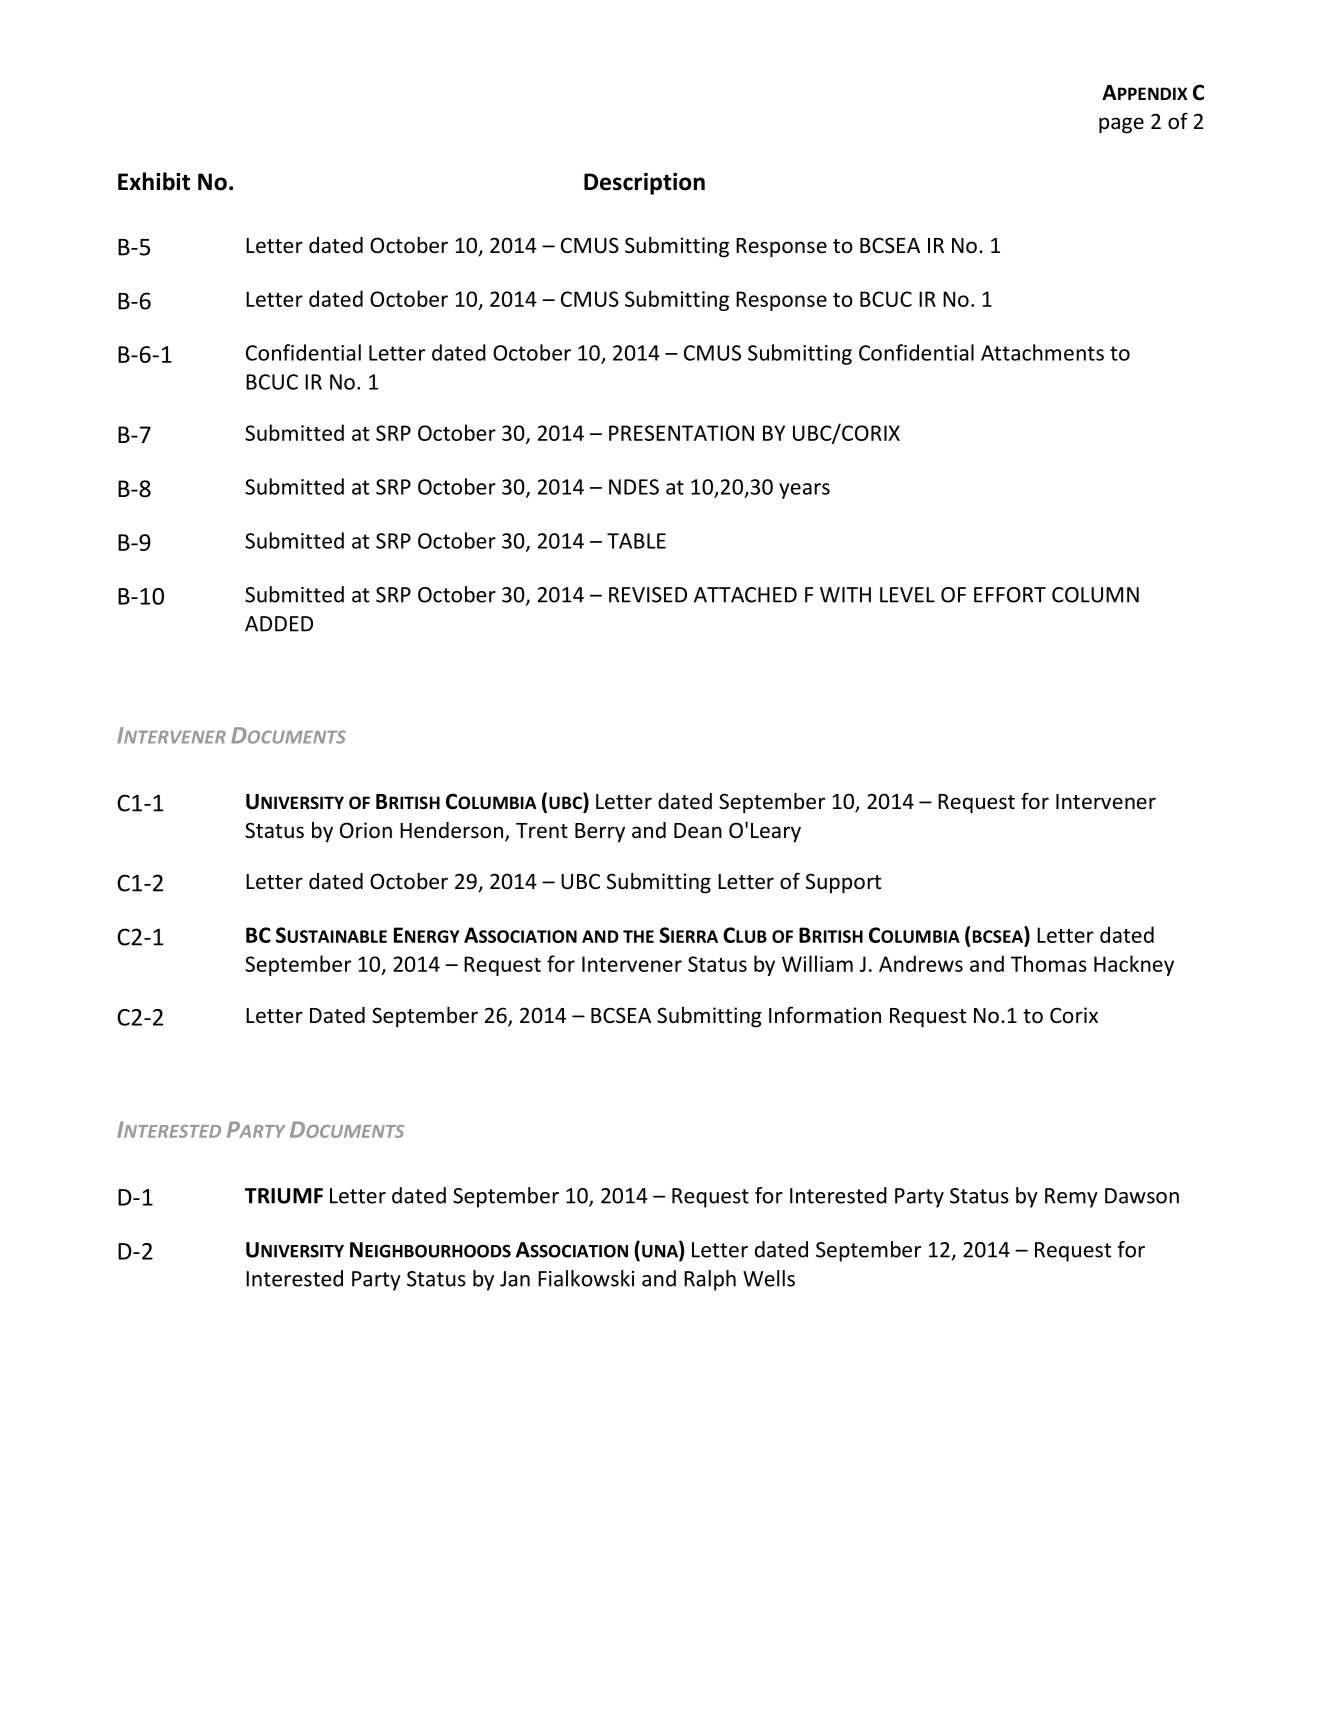 The height and width of the document is (1709, 1321). What do you see at coordinates (644, 184) in the document?
I see `Description` at bounding box center [644, 184].
